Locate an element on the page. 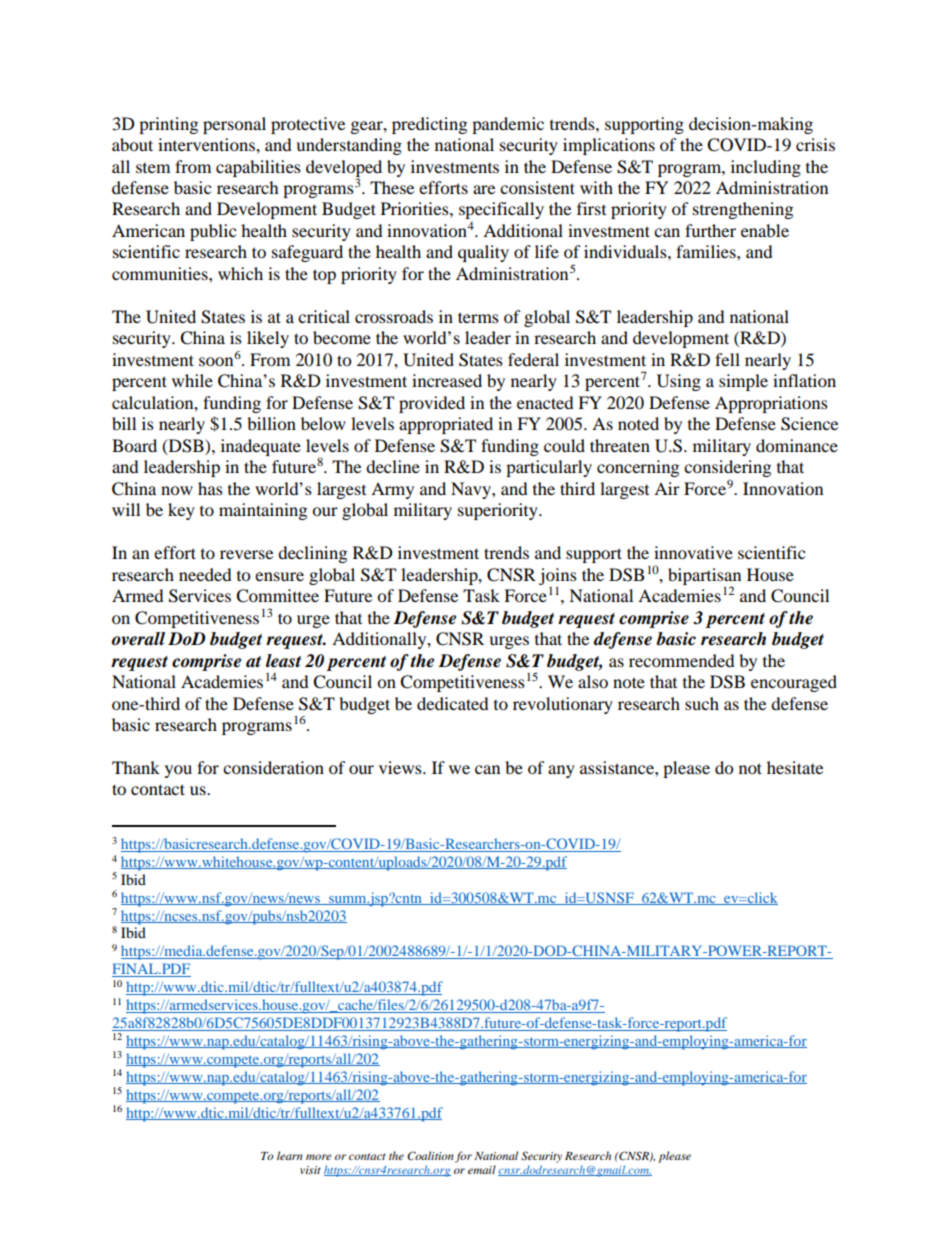 Image resolution: width=952 pixels, height=1233 pixels. considering is located at coordinates (727, 468).
